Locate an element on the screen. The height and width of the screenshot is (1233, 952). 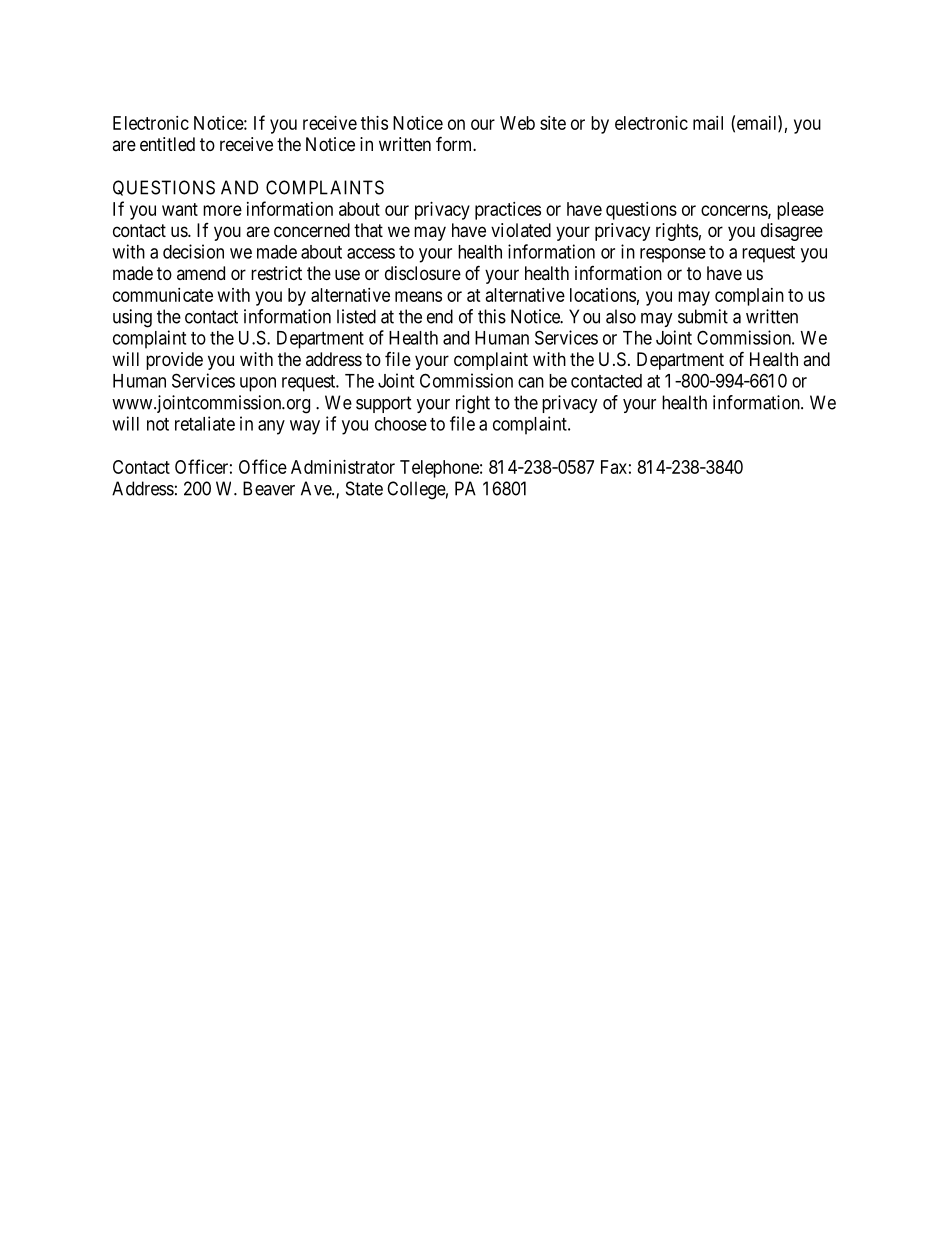
entitled is located at coordinates (167, 144).
